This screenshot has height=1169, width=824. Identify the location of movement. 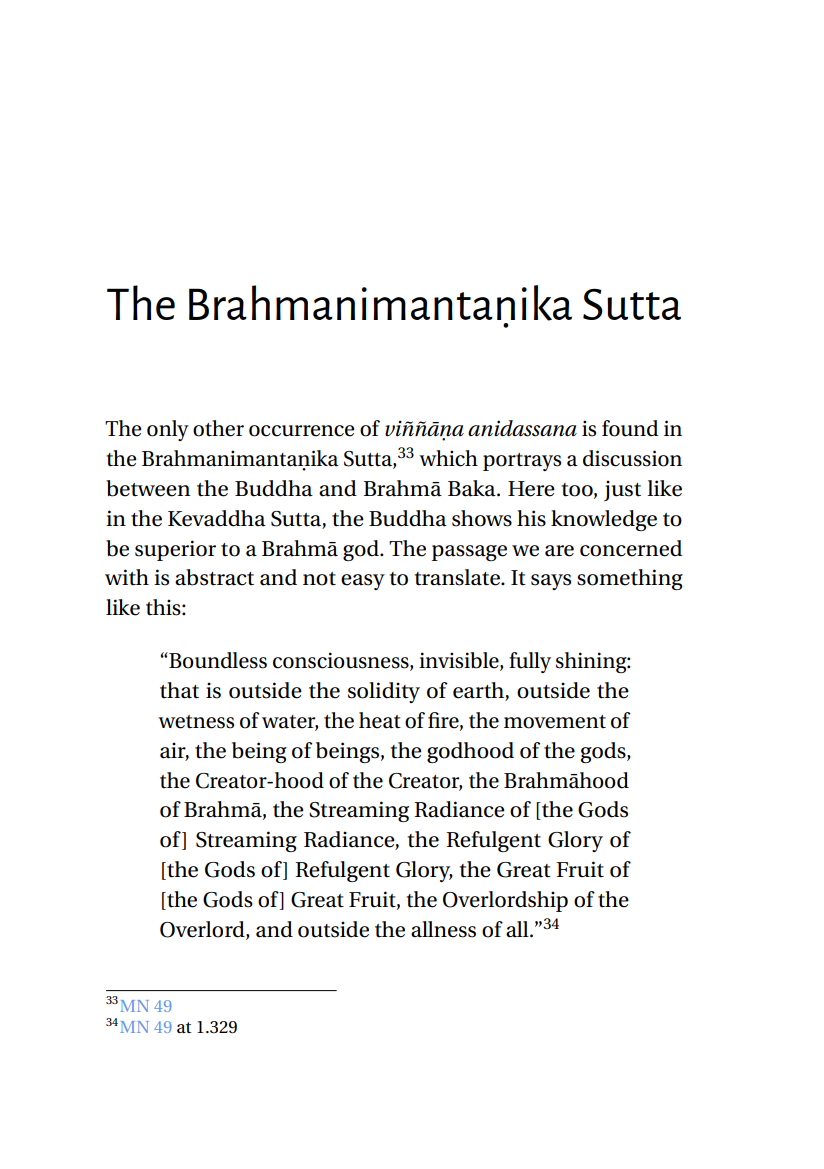
(555, 722).
